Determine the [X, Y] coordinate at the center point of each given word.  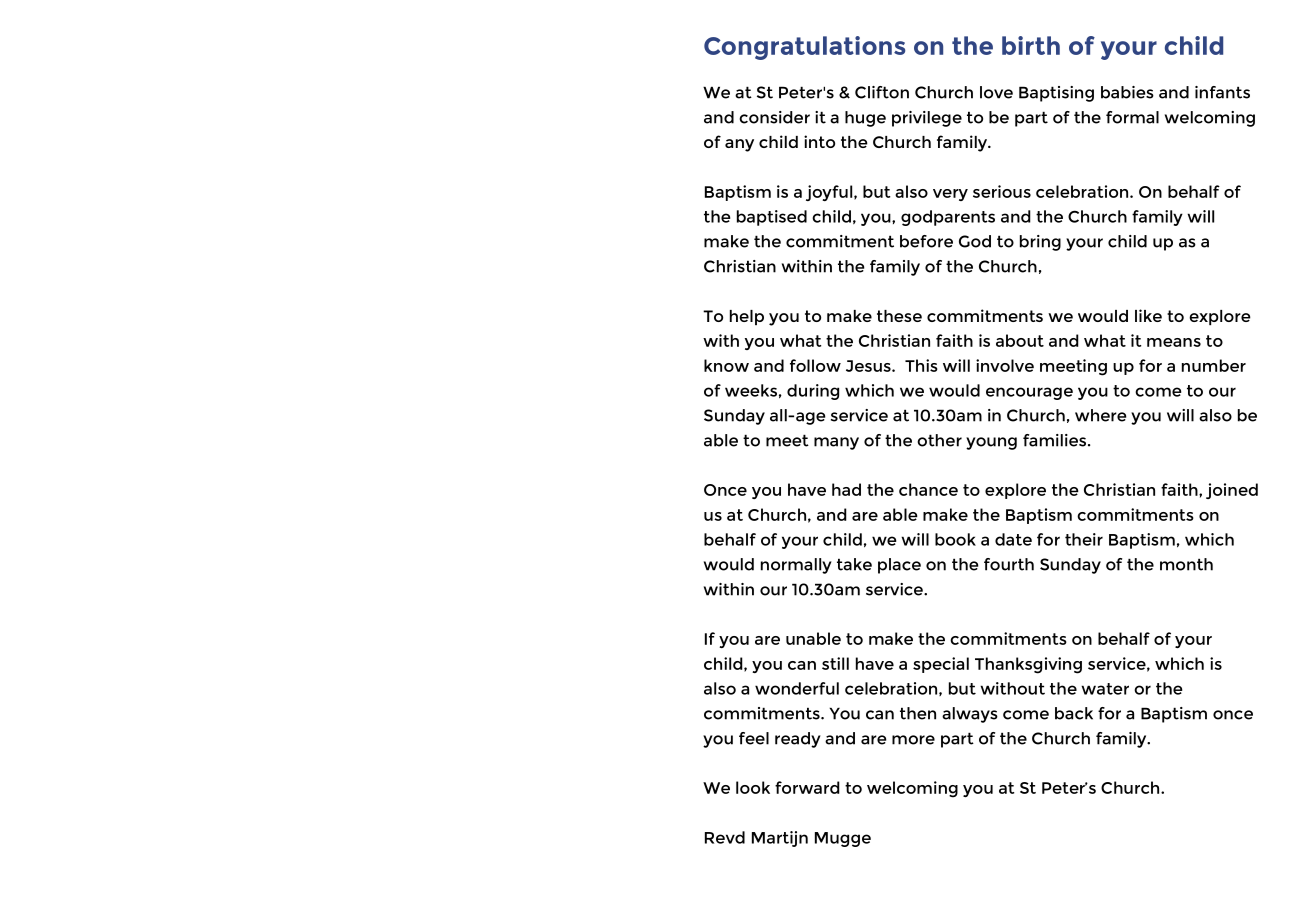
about [1020, 340]
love [996, 92]
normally [796, 566]
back [1074, 713]
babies [1127, 92]
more [913, 740]
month [1186, 564]
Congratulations [804, 48]
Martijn [780, 839]
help [747, 317]
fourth [1009, 564]
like [1148, 315]
